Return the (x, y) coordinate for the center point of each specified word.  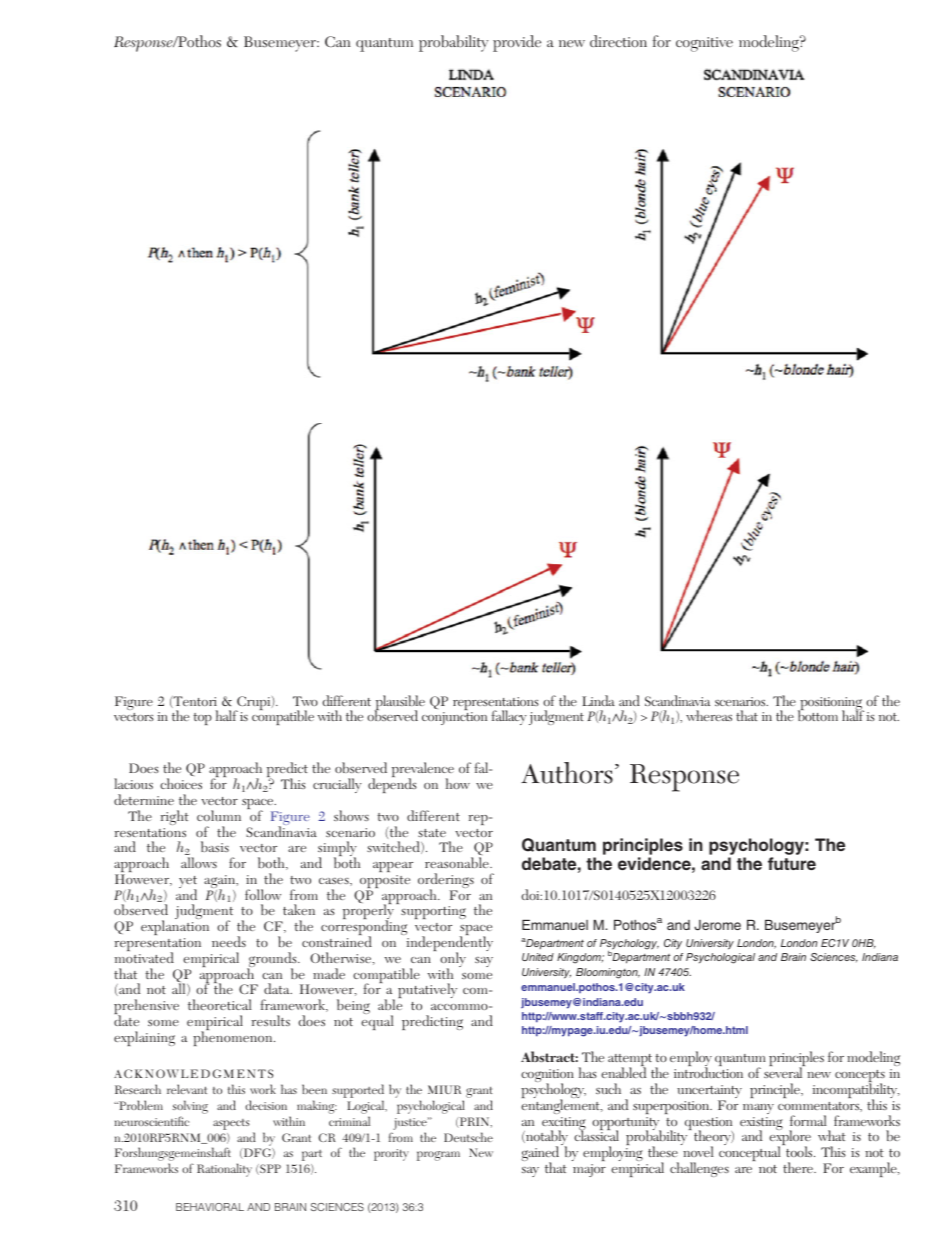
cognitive (704, 44)
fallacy (509, 717)
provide (517, 43)
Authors (567, 773)
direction (618, 41)
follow (263, 894)
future (792, 863)
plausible (399, 704)
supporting (433, 912)
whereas (709, 715)
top (202, 719)
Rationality (224, 1170)
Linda (598, 700)
